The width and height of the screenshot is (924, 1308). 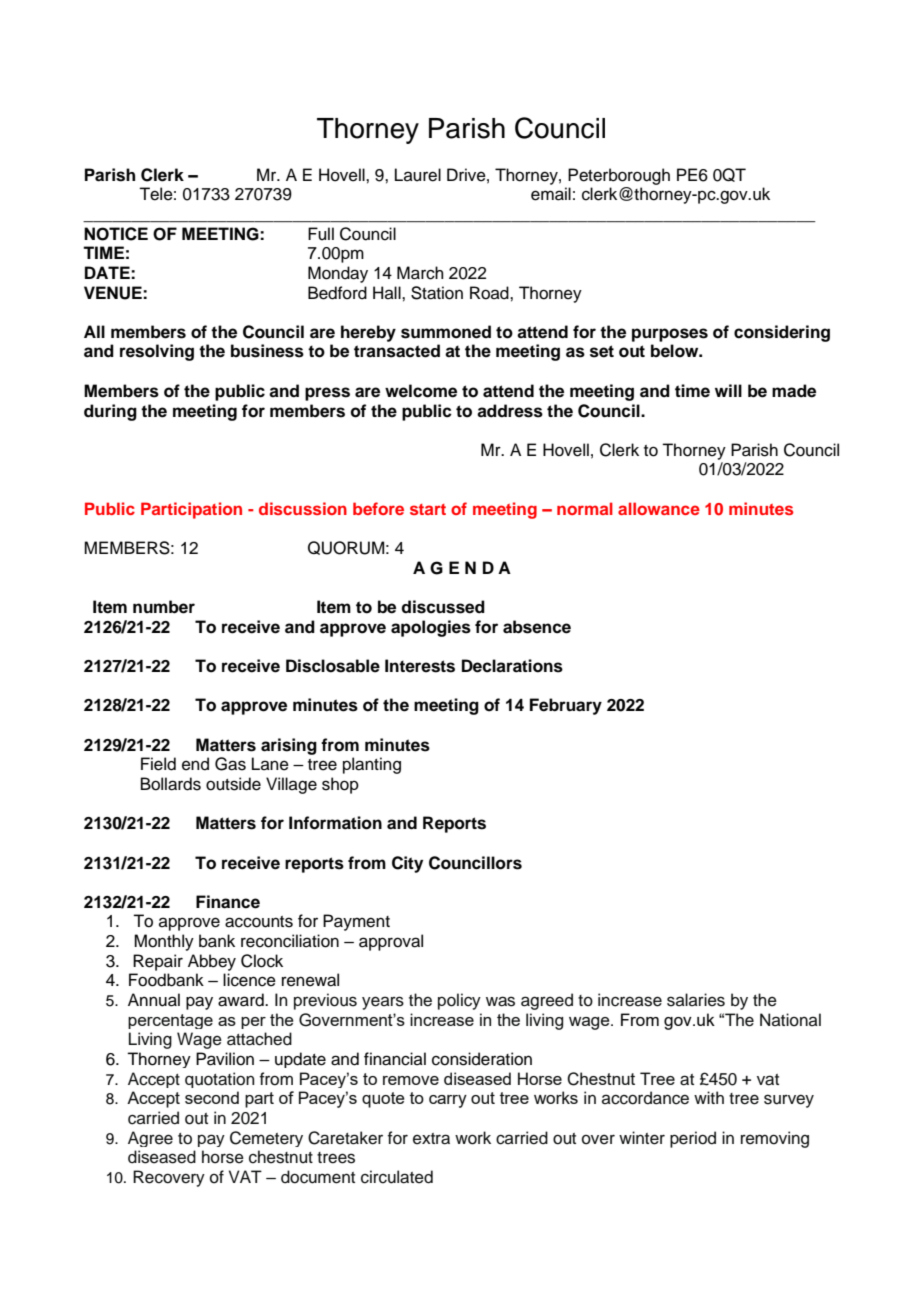 What do you see at coordinates (418, 175) in the screenshot?
I see `Laurel` at bounding box center [418, 175].
